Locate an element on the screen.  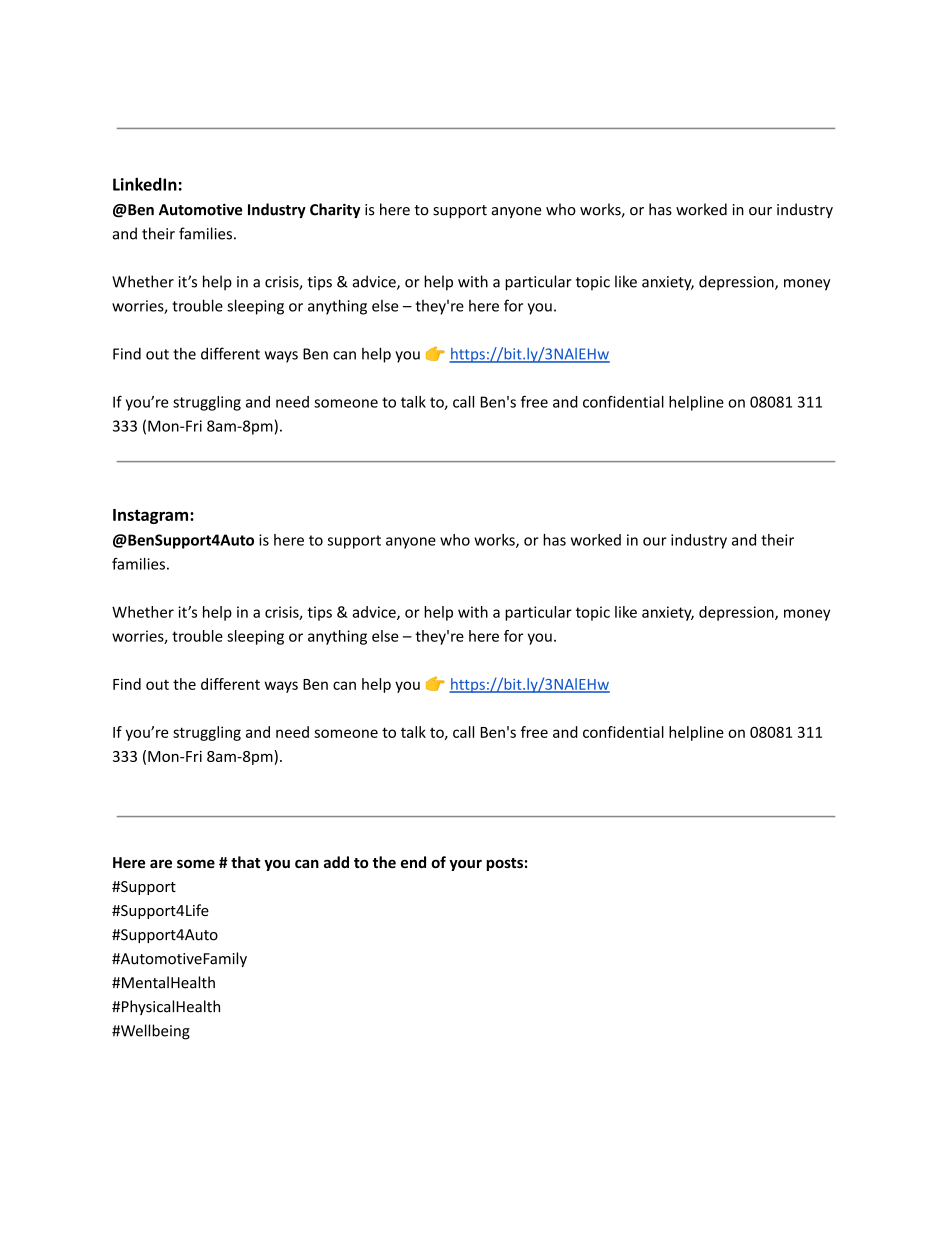
your is located at coordinates (465, 865).
